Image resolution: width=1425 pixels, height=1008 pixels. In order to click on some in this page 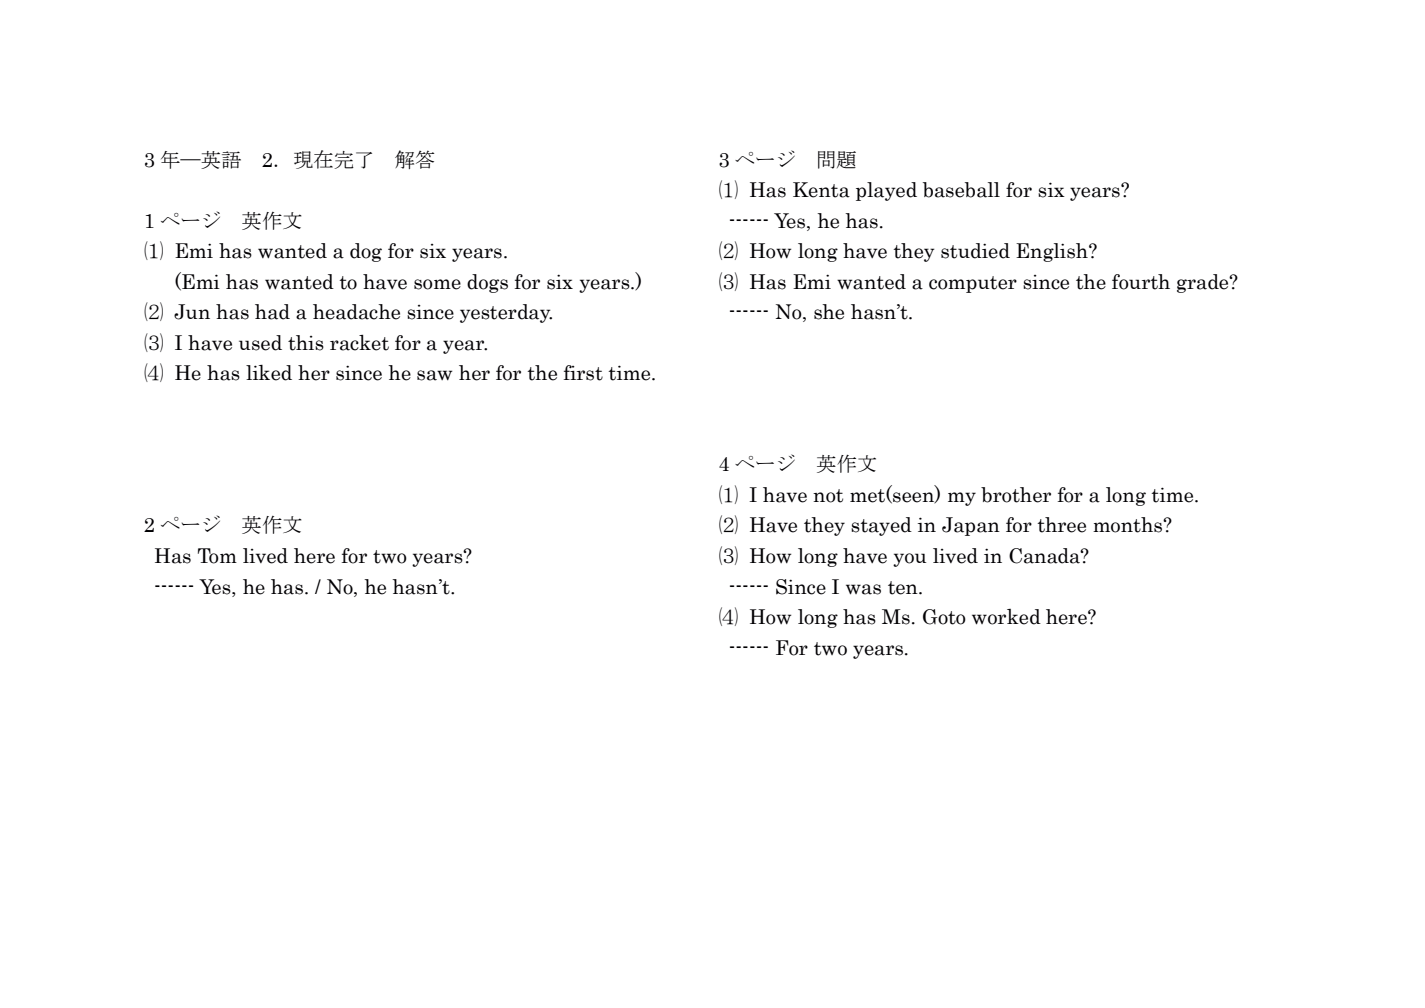, I will do `click(437, 284)`.
